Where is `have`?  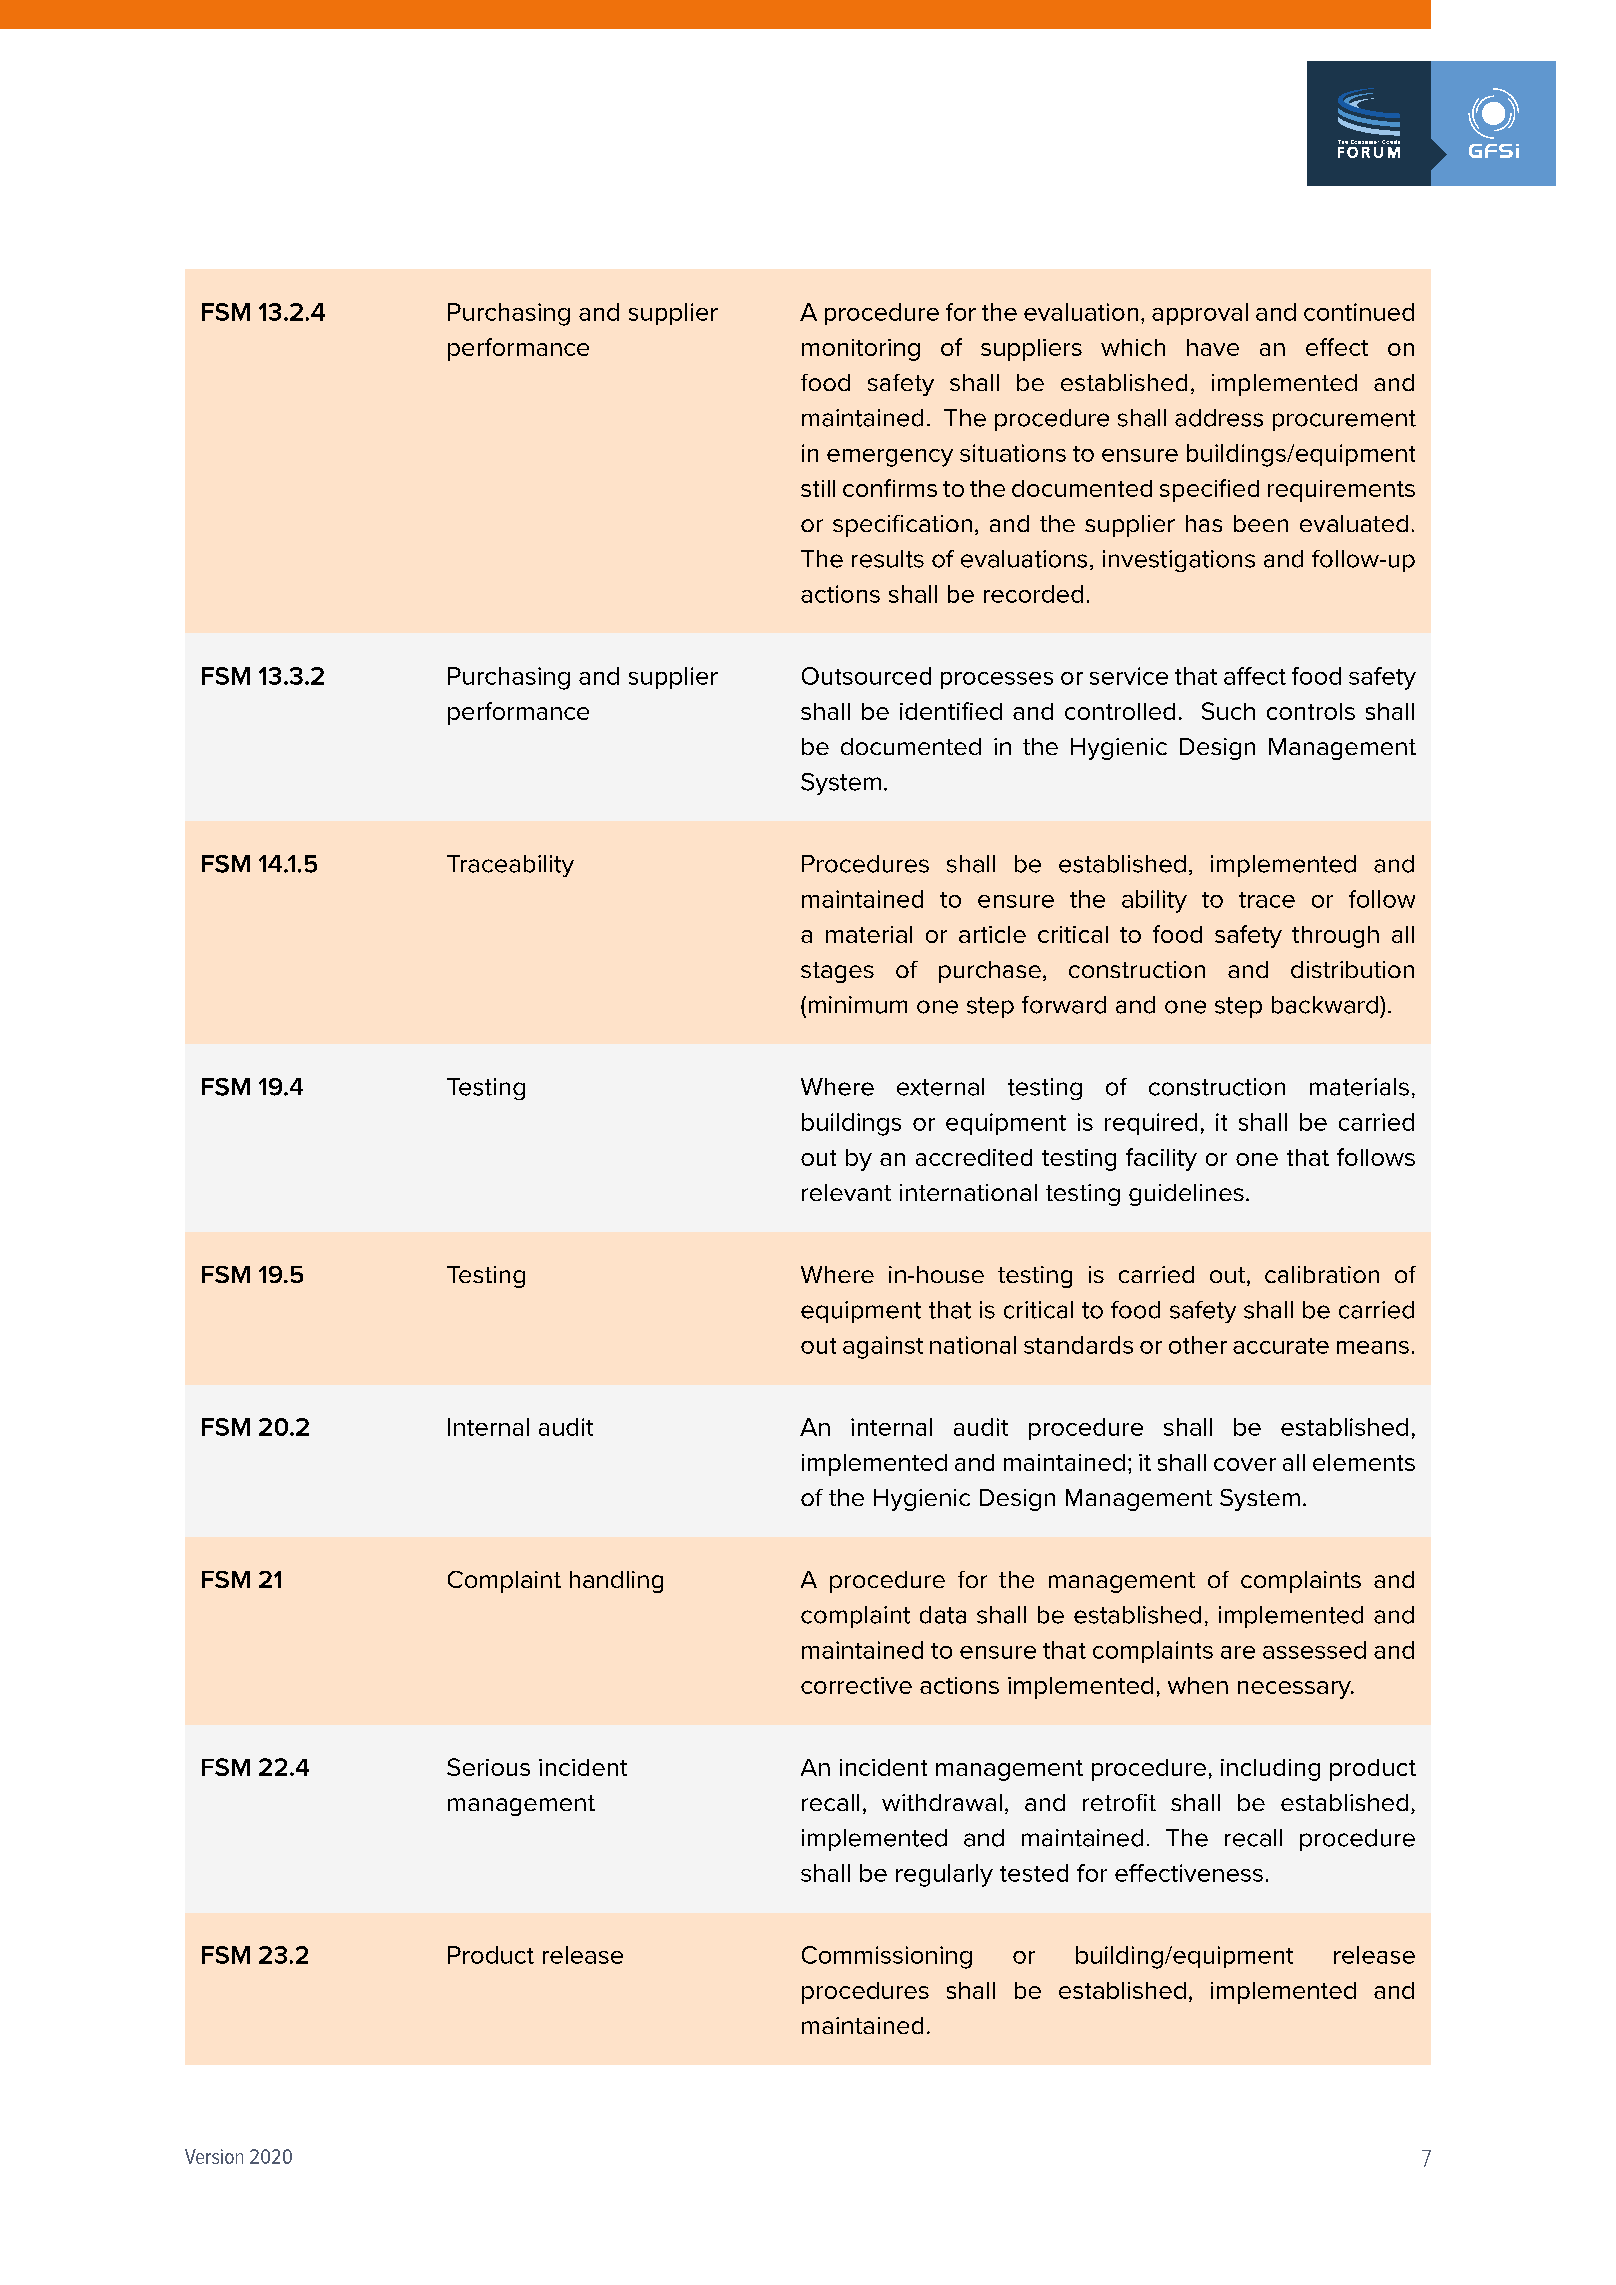 have is located at coordinates (1213, 347).
